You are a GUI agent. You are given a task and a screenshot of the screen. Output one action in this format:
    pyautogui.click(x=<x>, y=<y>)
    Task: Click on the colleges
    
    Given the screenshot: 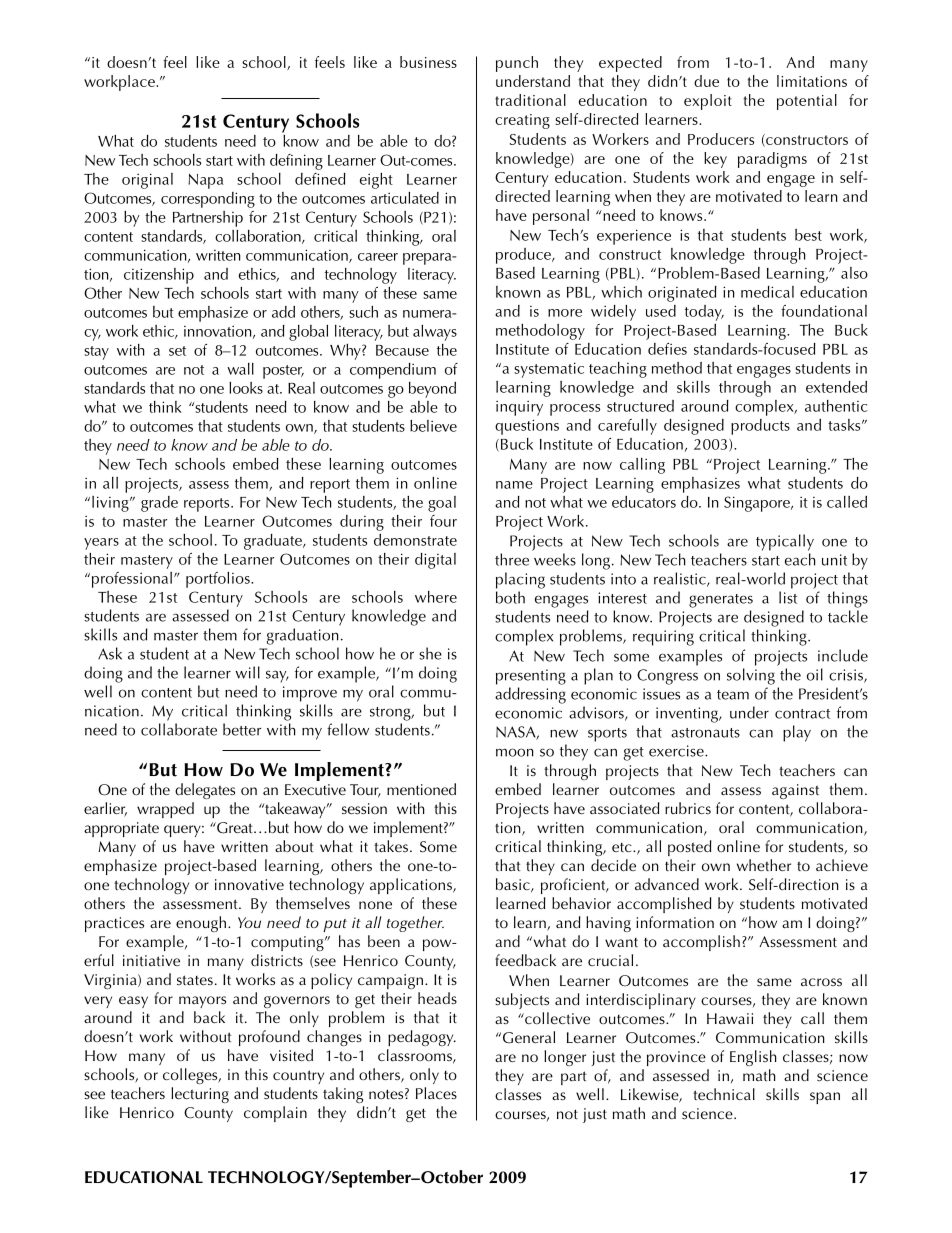 What is the action you would take?
    pyautogui.click(x=191, y=1076)
